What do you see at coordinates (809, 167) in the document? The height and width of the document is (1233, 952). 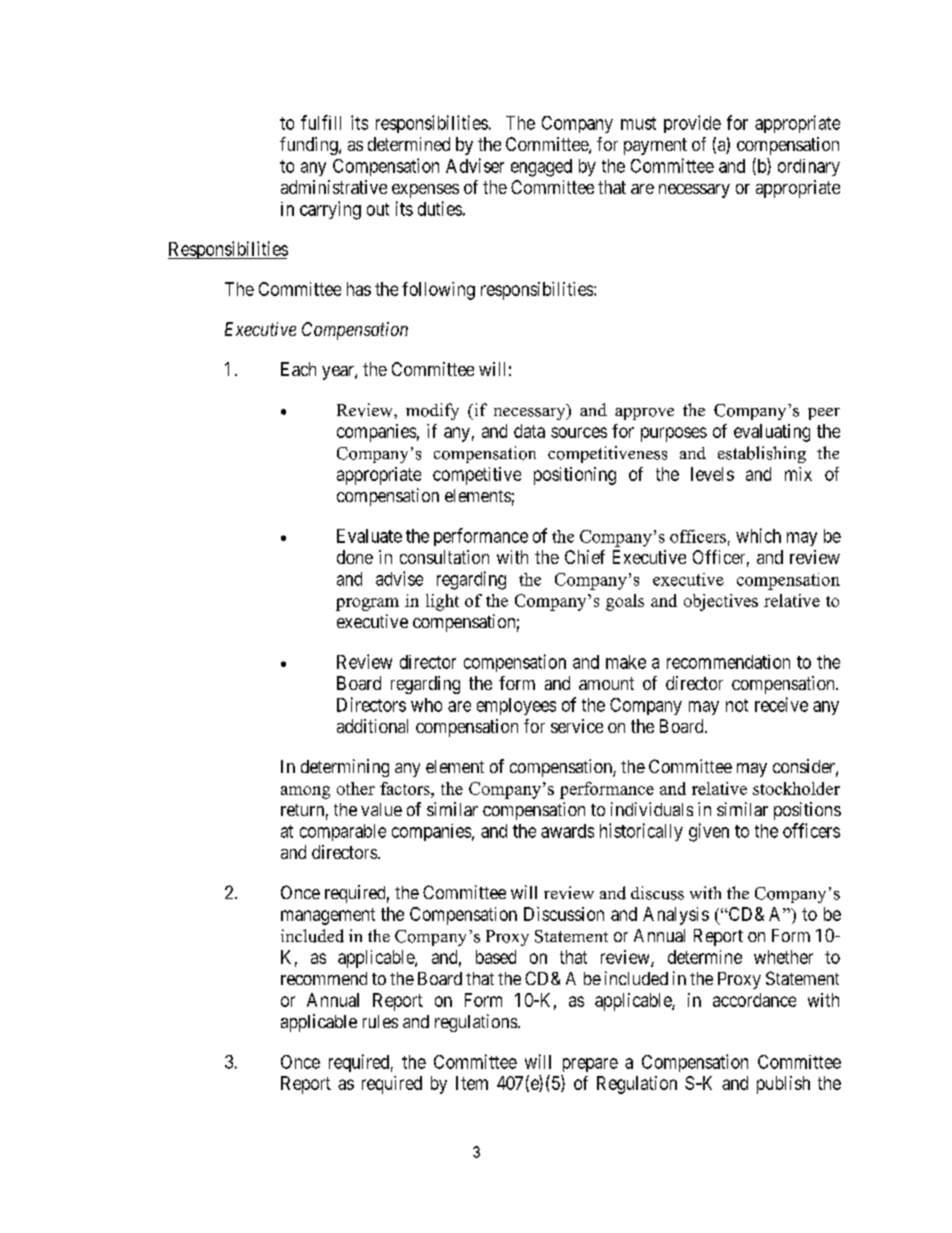 I see `ordinary` at bounding box center [809, 167].
